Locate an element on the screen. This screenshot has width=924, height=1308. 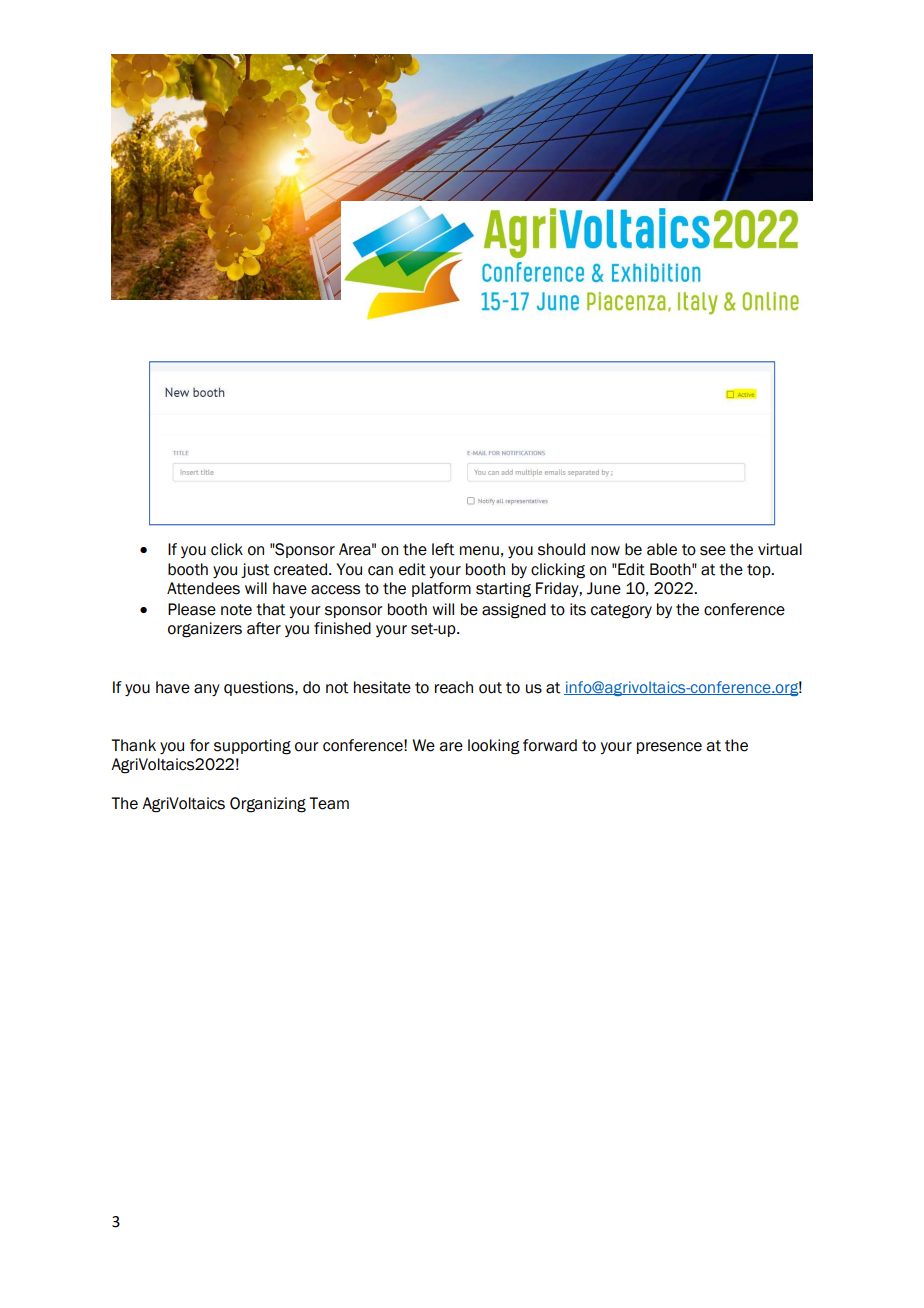
just is located at coordinates (255, 570).
